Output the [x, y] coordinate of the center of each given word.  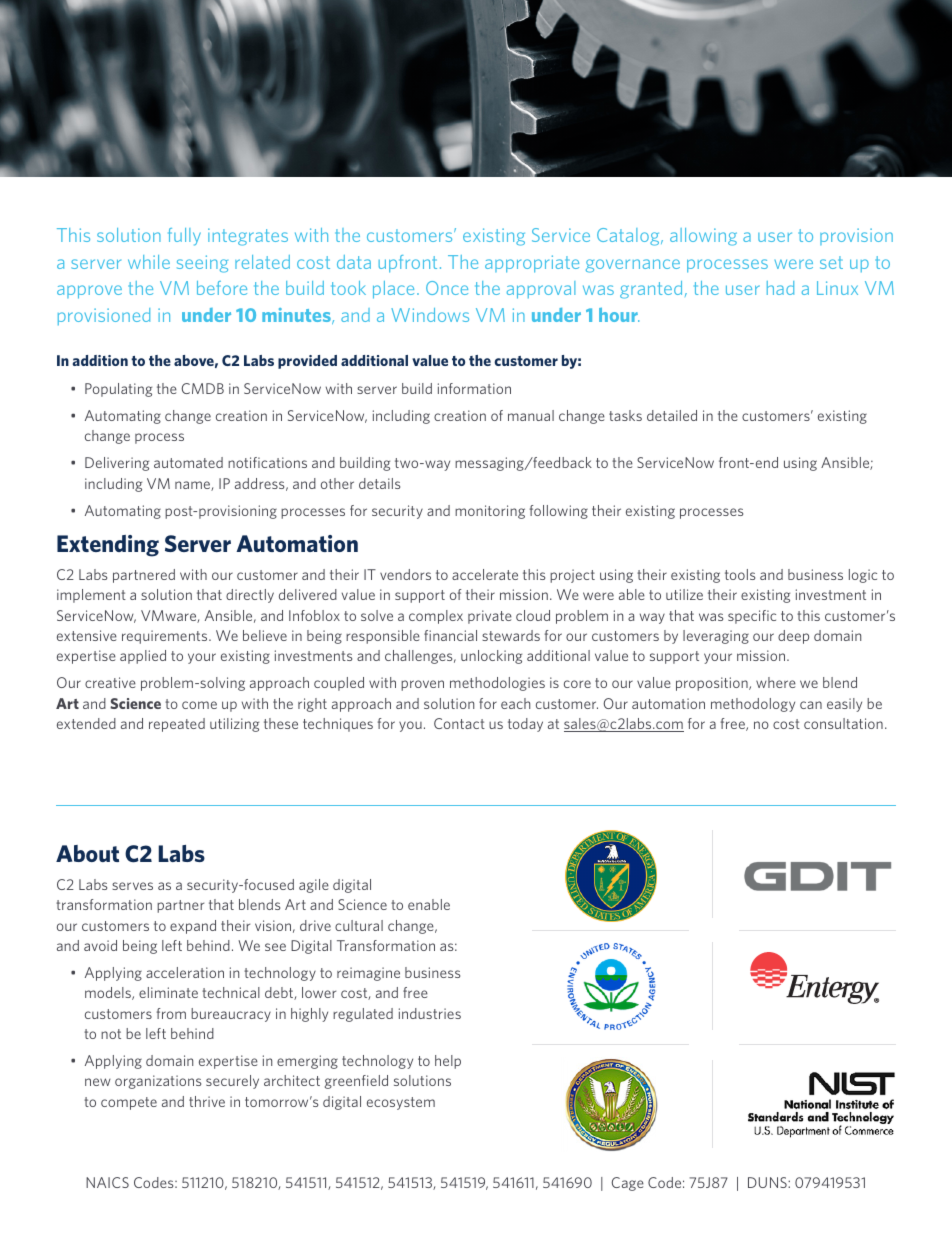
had [780, 288]
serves [132, 886]
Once [447, 288]
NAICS [107, 1182]
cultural [359, 925]
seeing [202, 264]
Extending [108, 546]
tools [740, 574]
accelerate [485, 574]
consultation [843, 723]
